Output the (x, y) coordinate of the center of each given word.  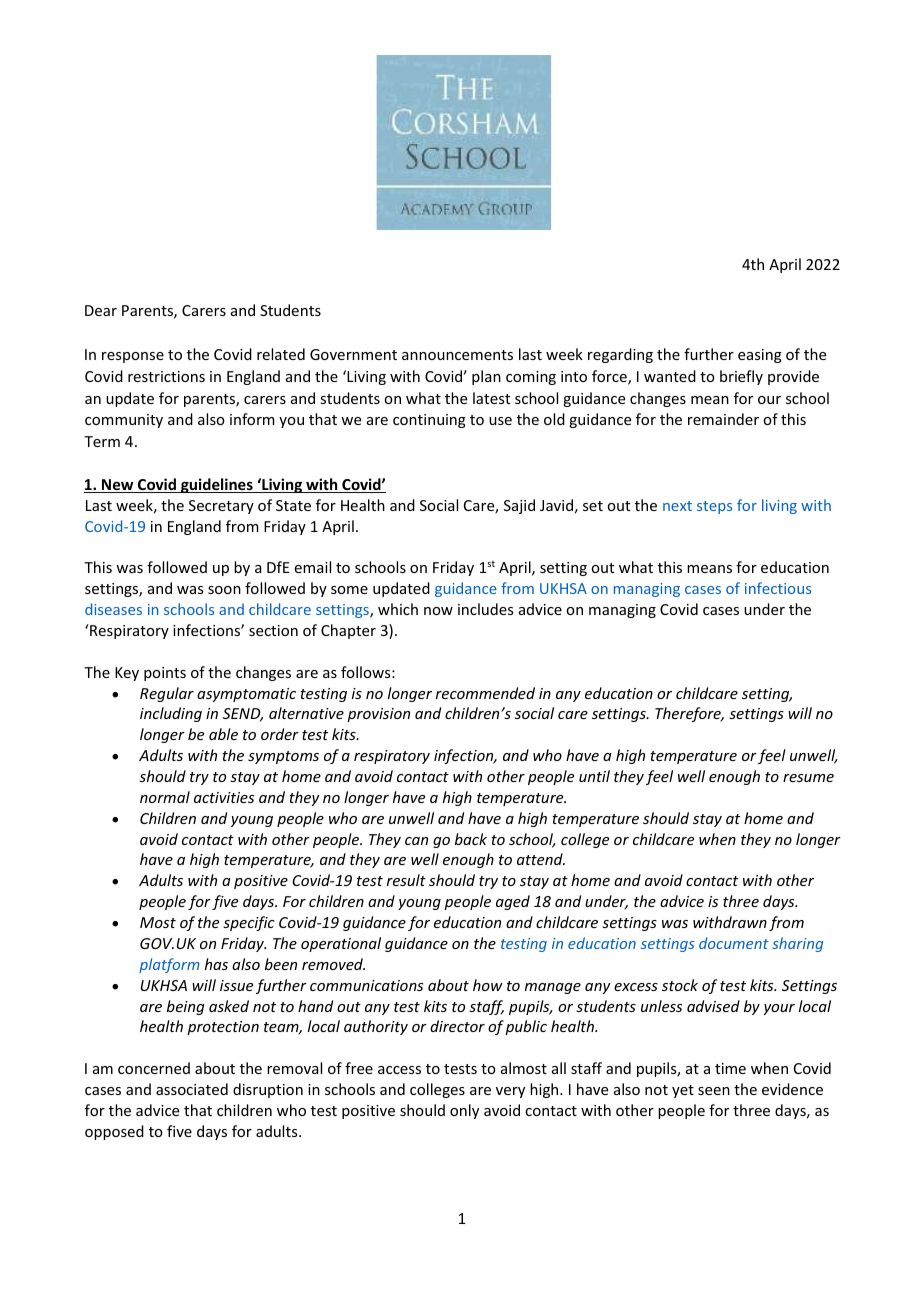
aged (513, 902)
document (734, 943)
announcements (457, 355)
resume (808, 778)
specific (249, 923)
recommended (485, 693)
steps (714, 507)
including (171, 714)
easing (760, 356)
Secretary (221, 507)
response (133, 357)
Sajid (519, 506)
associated (192, 1089)
